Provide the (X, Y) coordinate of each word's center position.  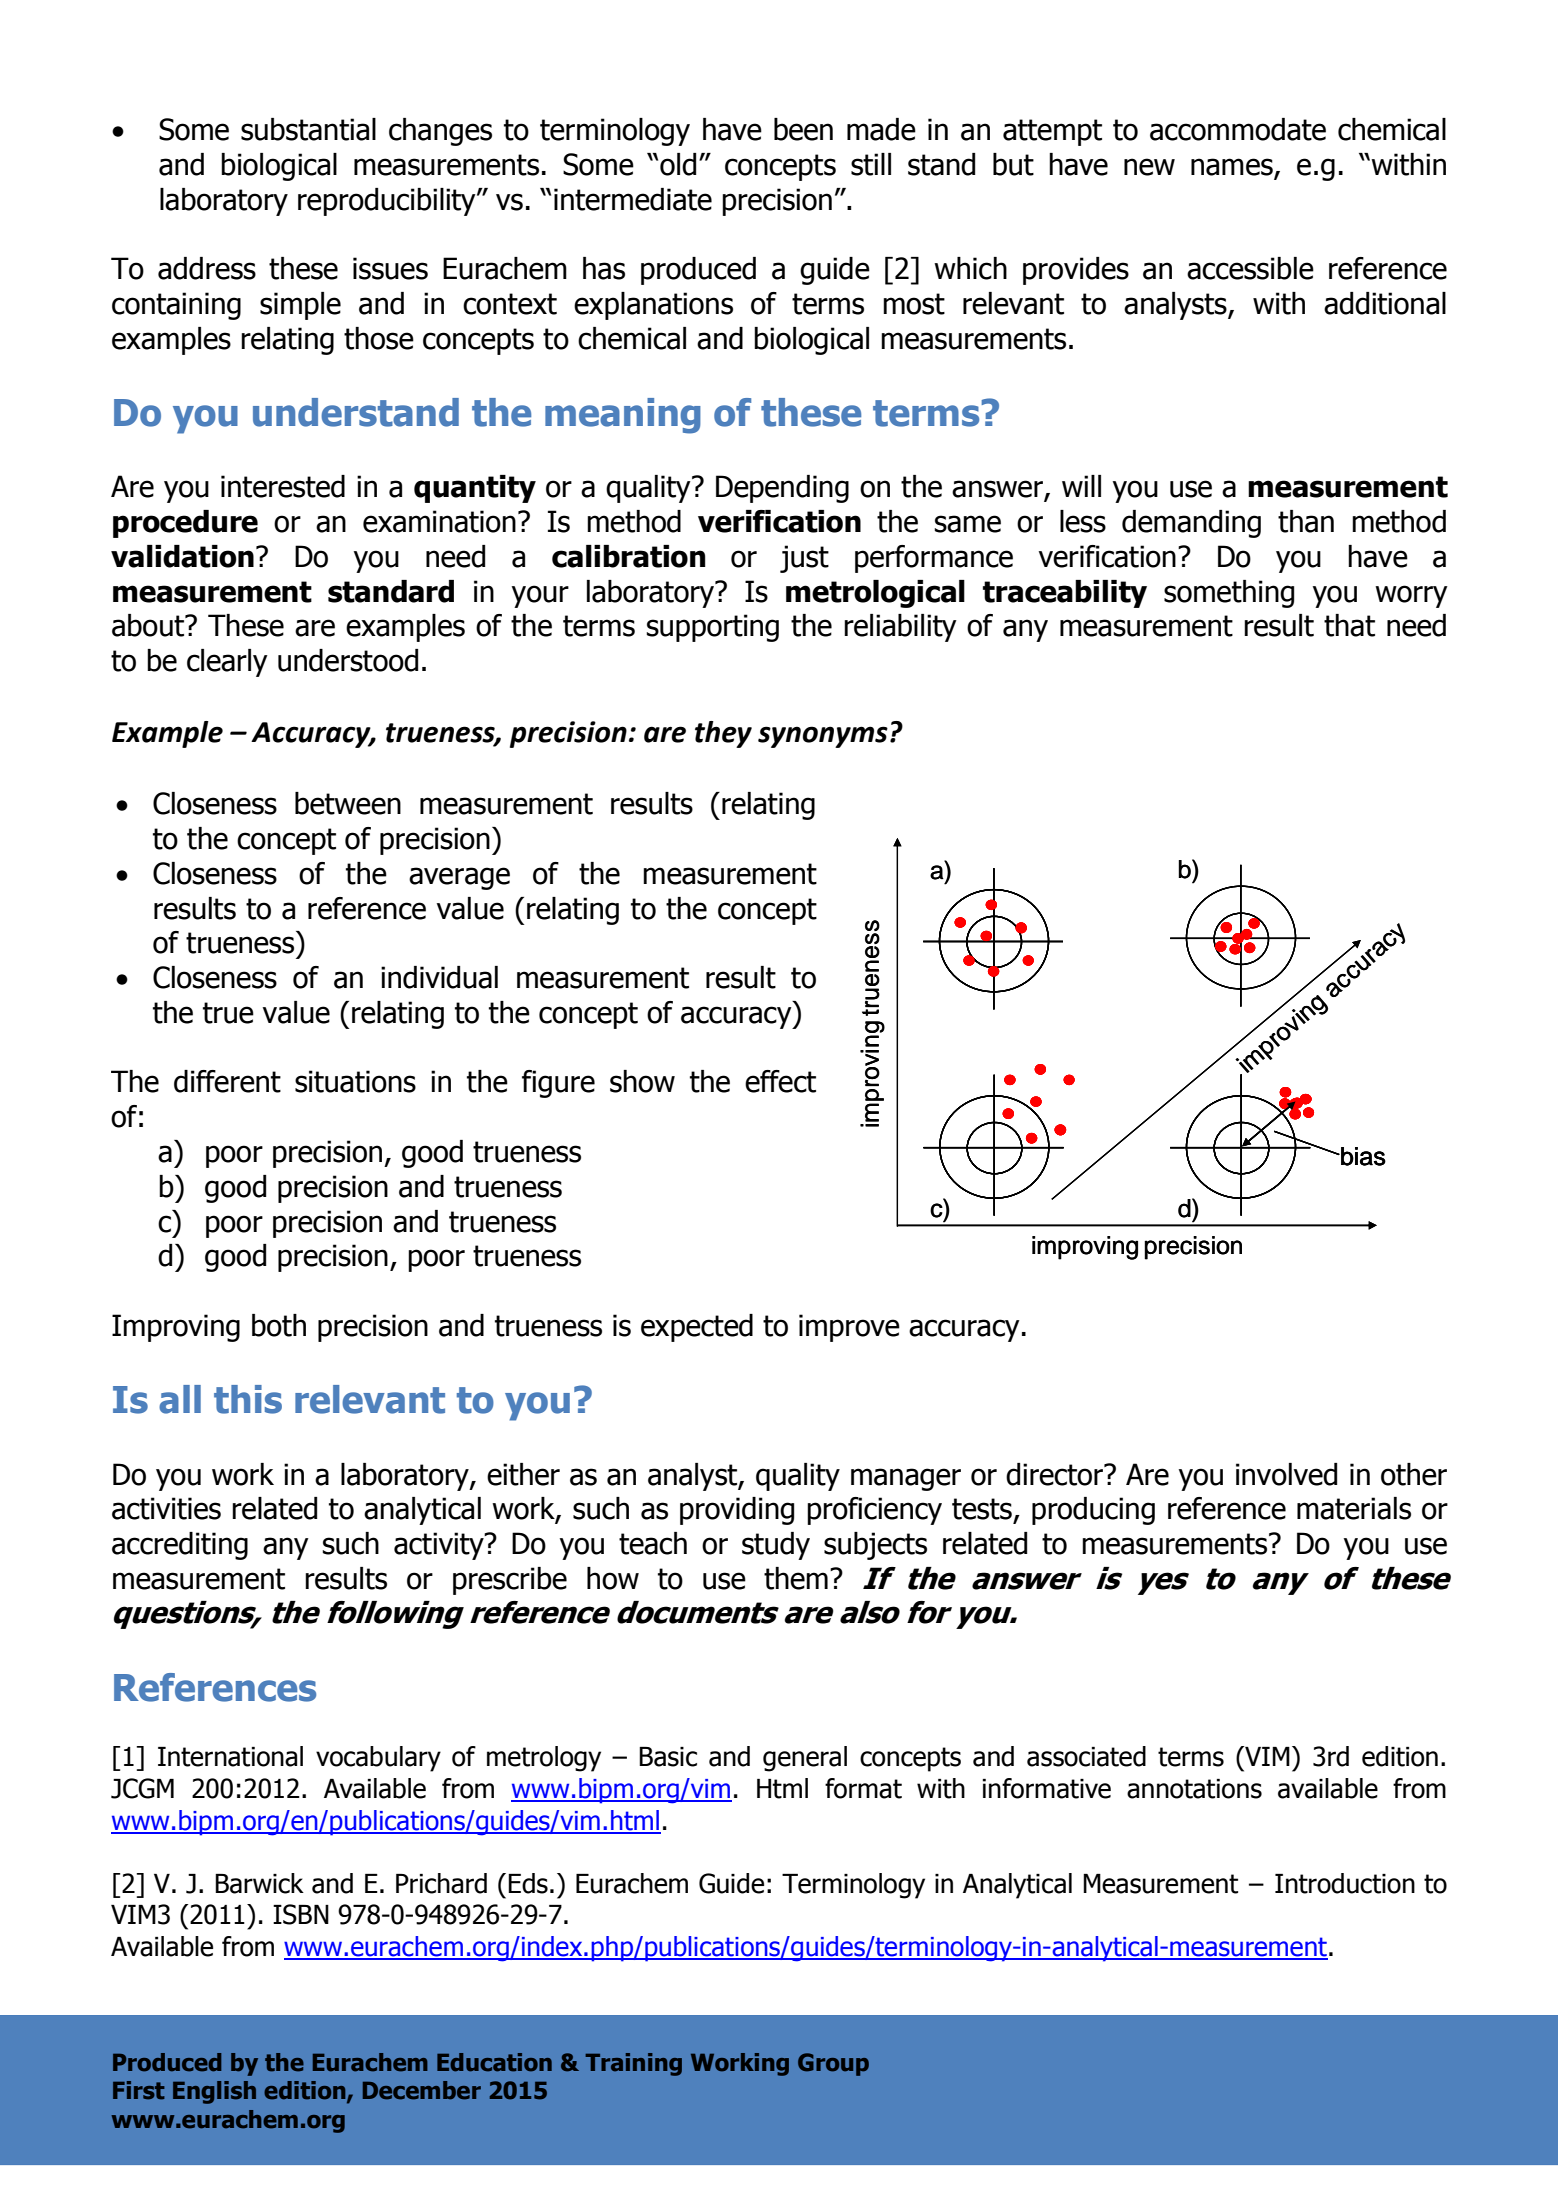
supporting (713, 628)
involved (1286, 1474)
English (214, 2092)
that (1349, 625)
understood (348, 660)
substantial (308, 129)
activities (166, 1508)
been (803, 129)
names (1233, 168)
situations (355, 1081)
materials (1354, 1508)
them (796, 1578)
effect (780, 1081)
